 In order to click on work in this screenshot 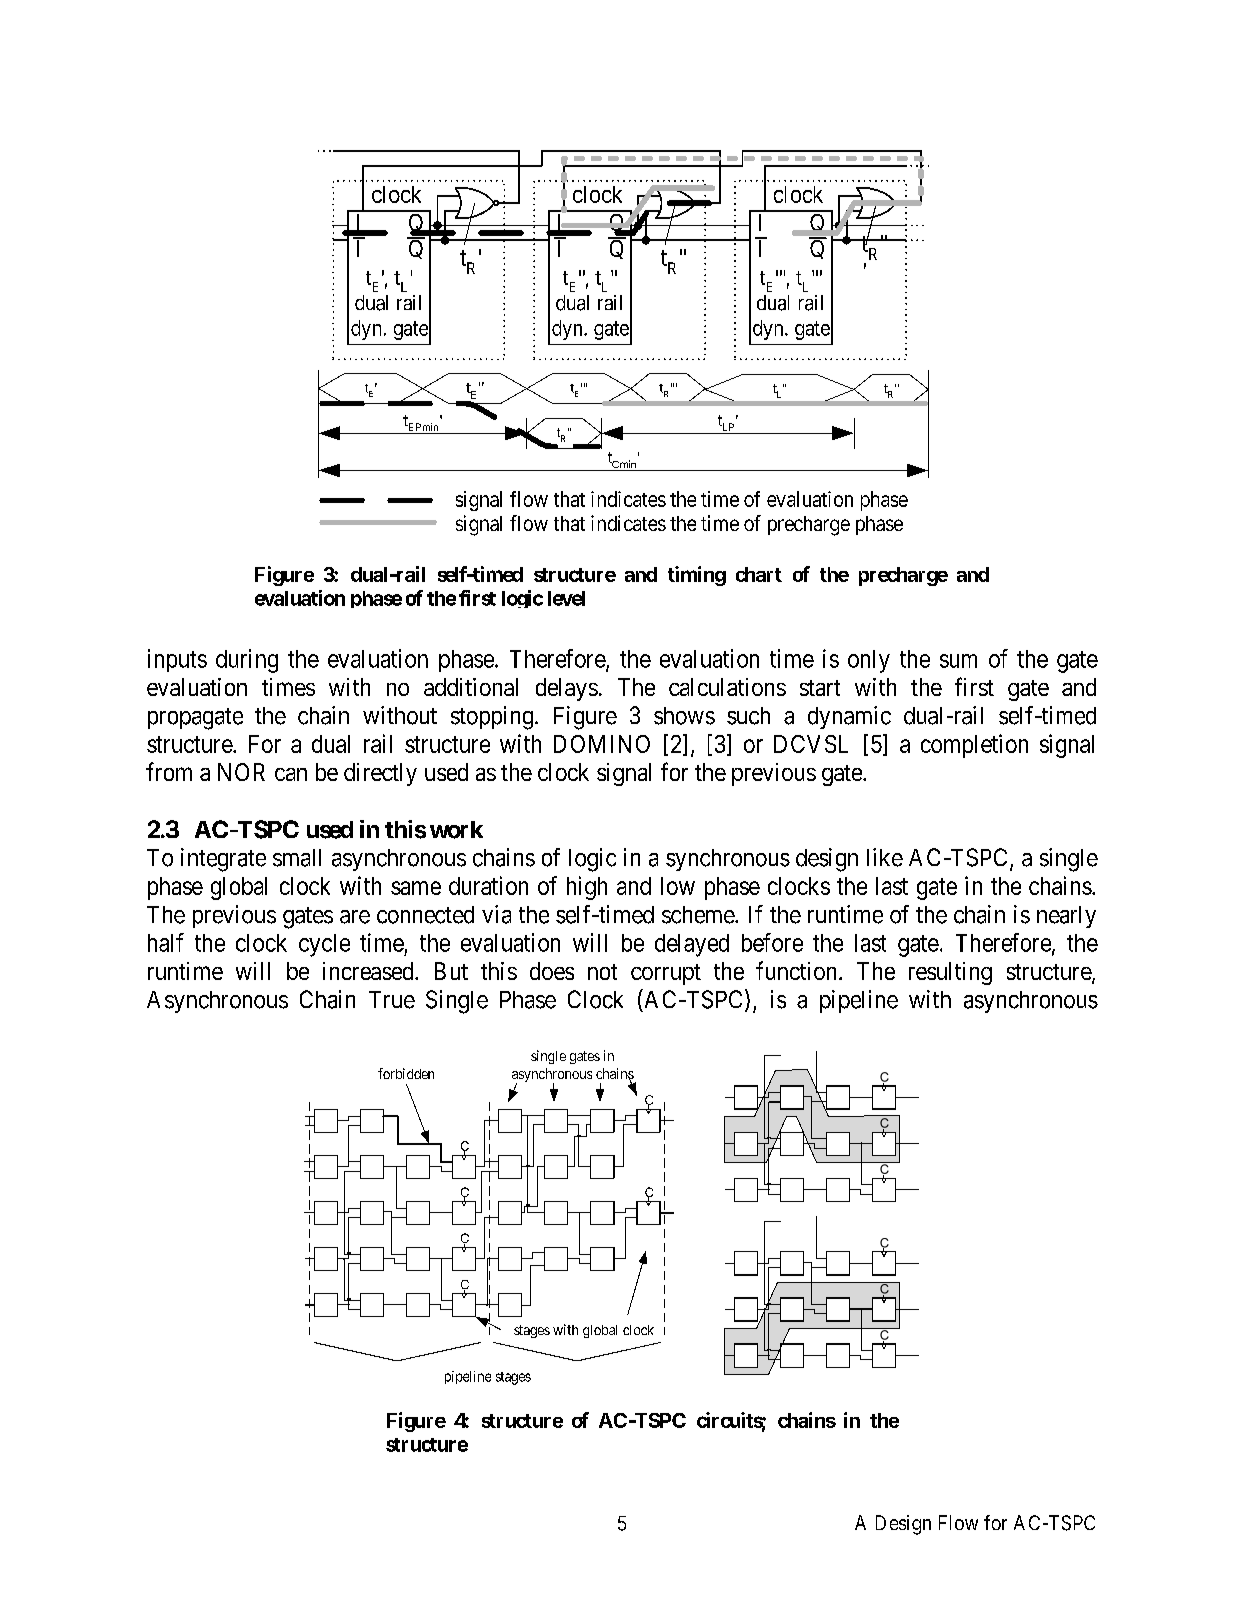, I will do `click(456, 830)`.
